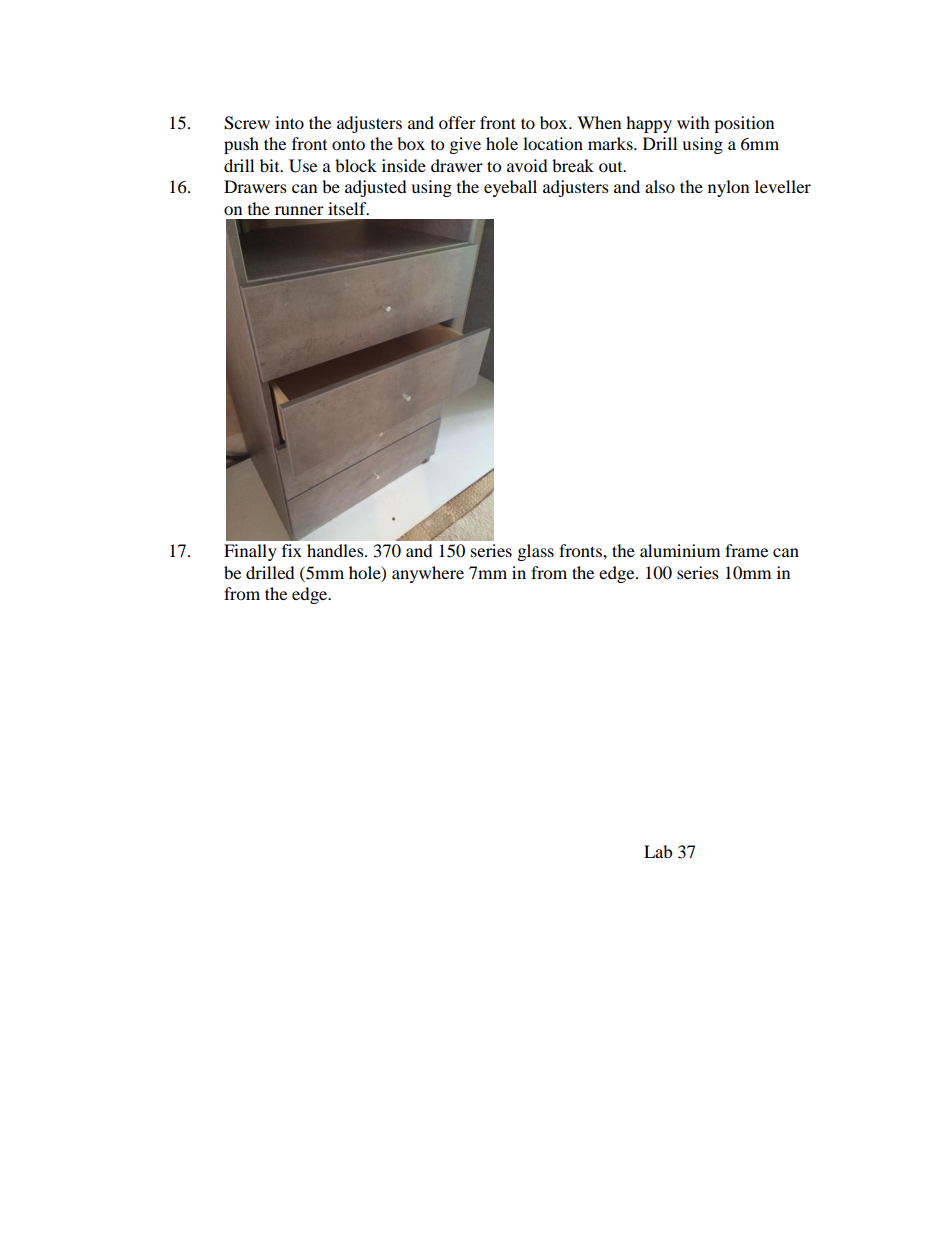 The image size is (952, 1233). What do you see at coordinates (746, 550) in the screenshot?
I see `frame` at bounding box center [746, 550].
